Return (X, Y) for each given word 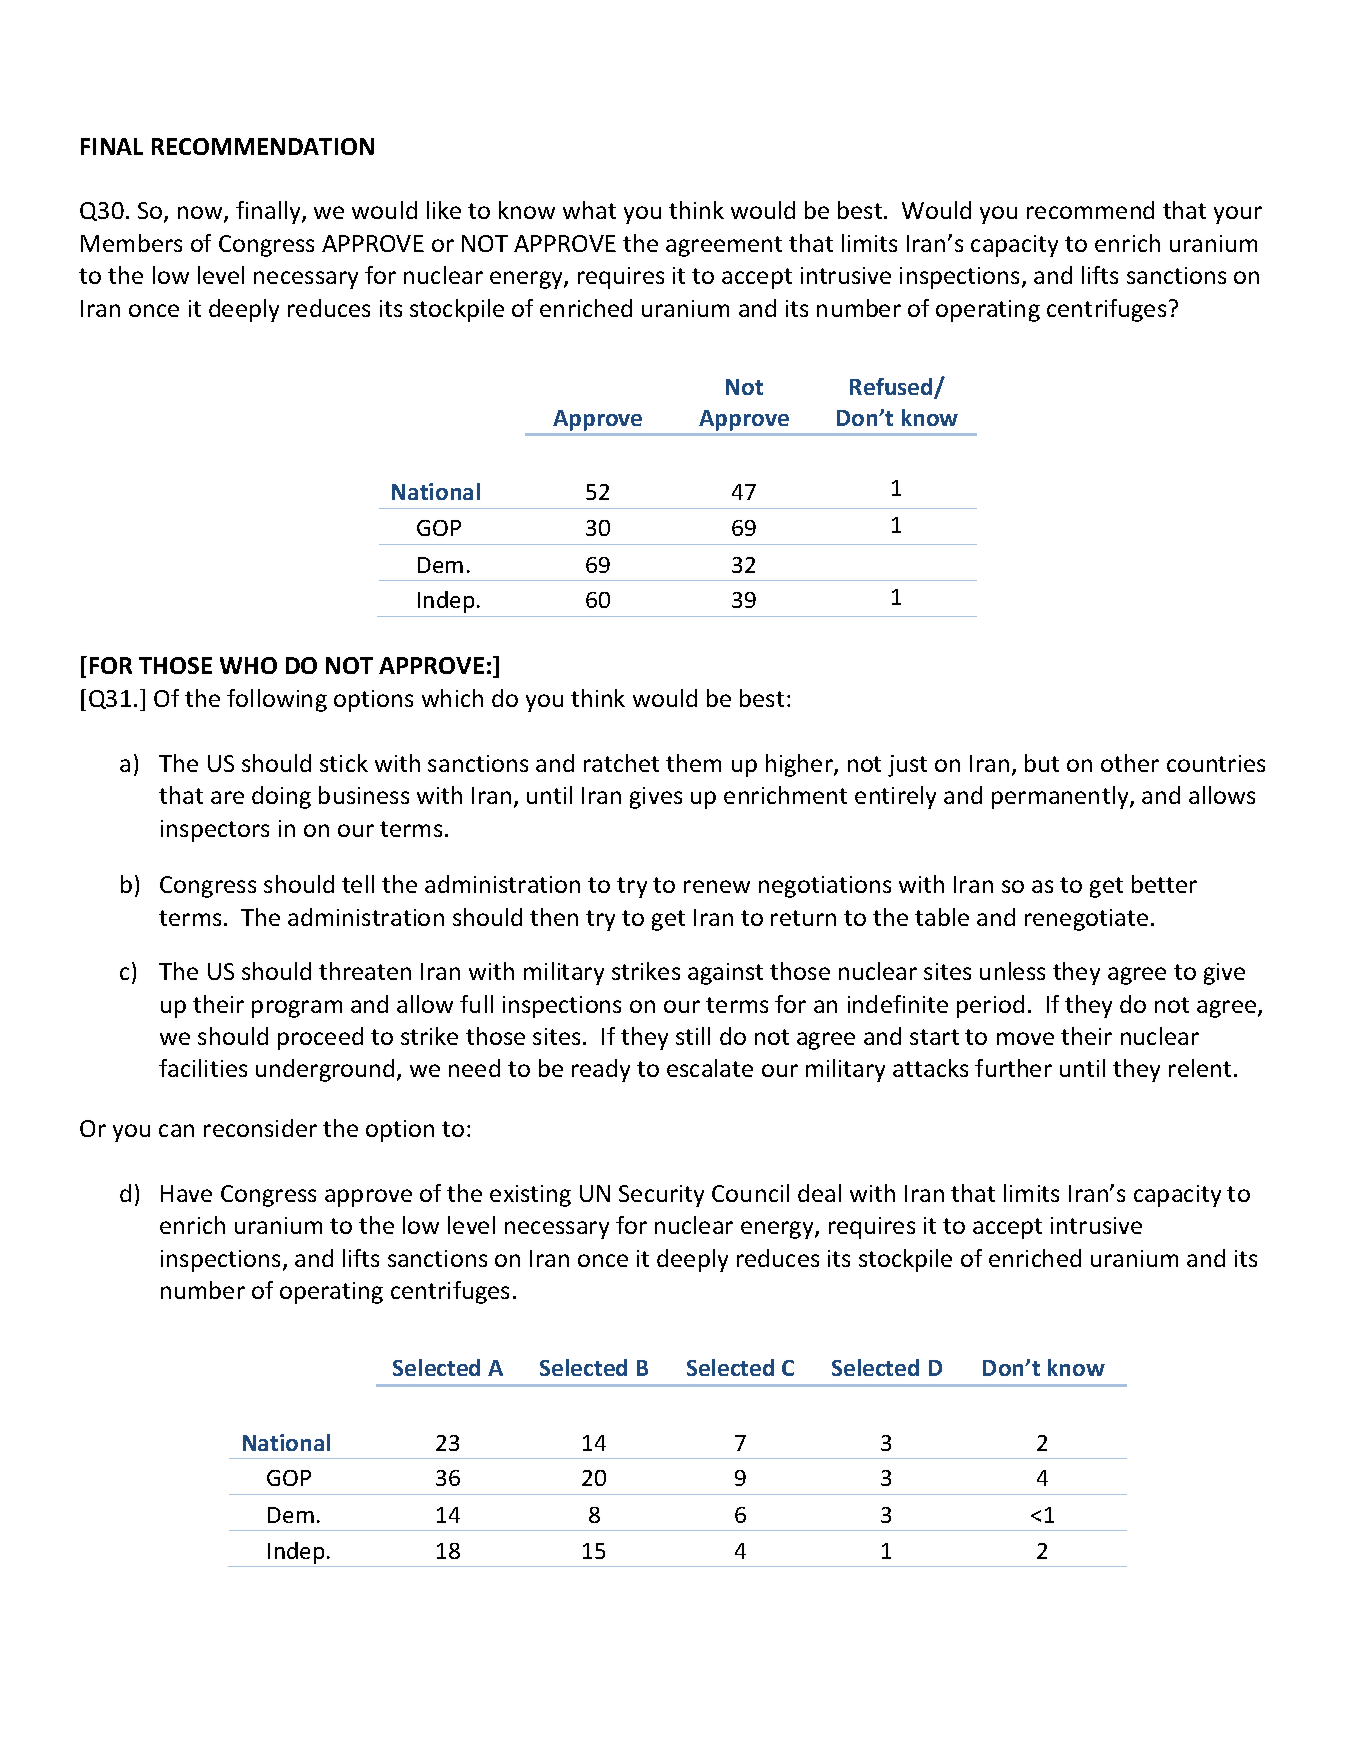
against (725, 974)
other (1130, 763)
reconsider (260, 1128)
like (444, 210)
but (1042, 763)
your (1238, 215)
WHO (248, 665)
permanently (1061, 797)
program (297, 1009)
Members (131, 243)
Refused (892, 388)
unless (1012, 971)
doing (281, 797)
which (452, 698)
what (589, 210)
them (693, 763)
